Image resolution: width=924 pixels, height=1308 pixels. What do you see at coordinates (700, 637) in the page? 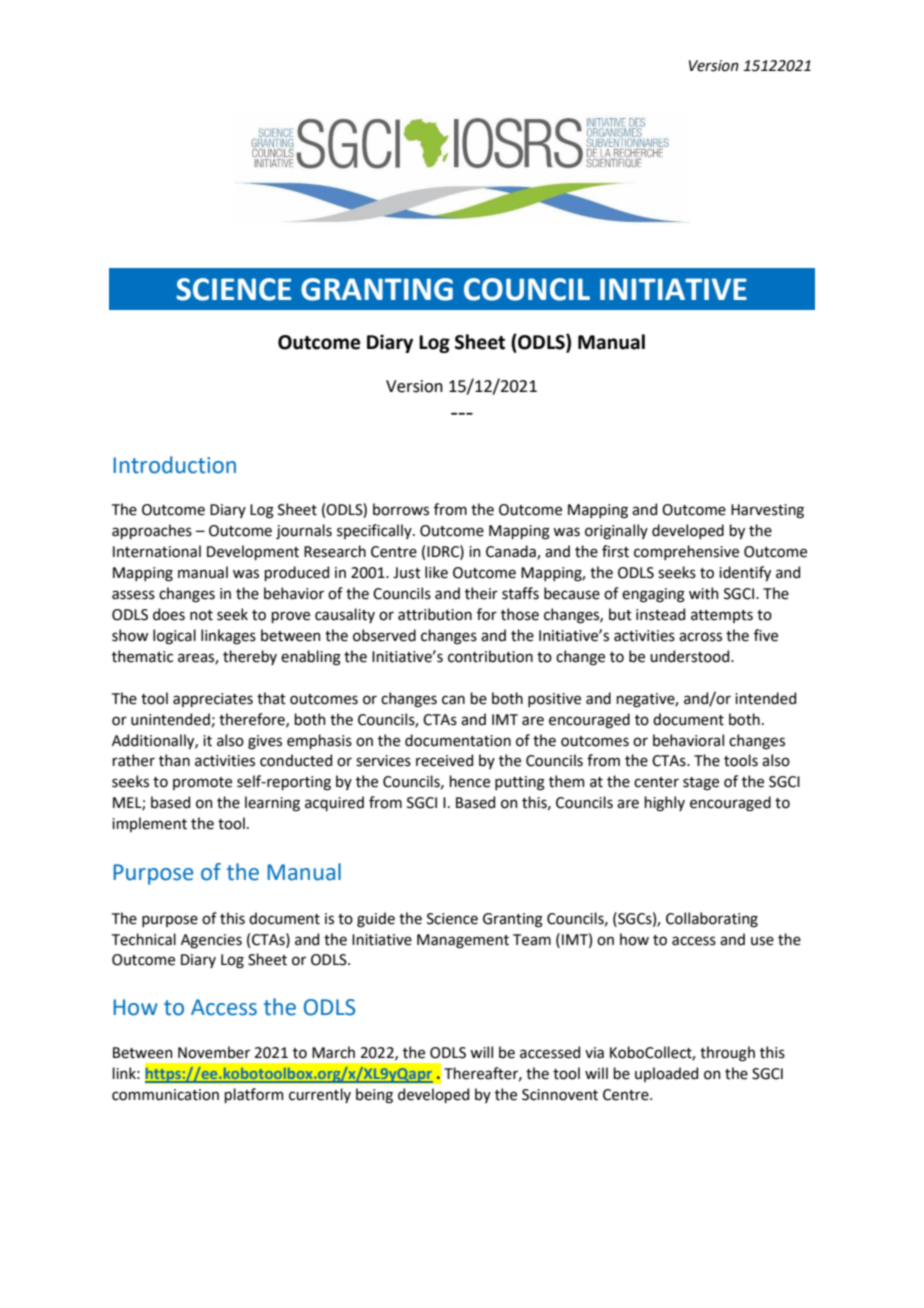
I see `across` at bounding box center [700, 637].
